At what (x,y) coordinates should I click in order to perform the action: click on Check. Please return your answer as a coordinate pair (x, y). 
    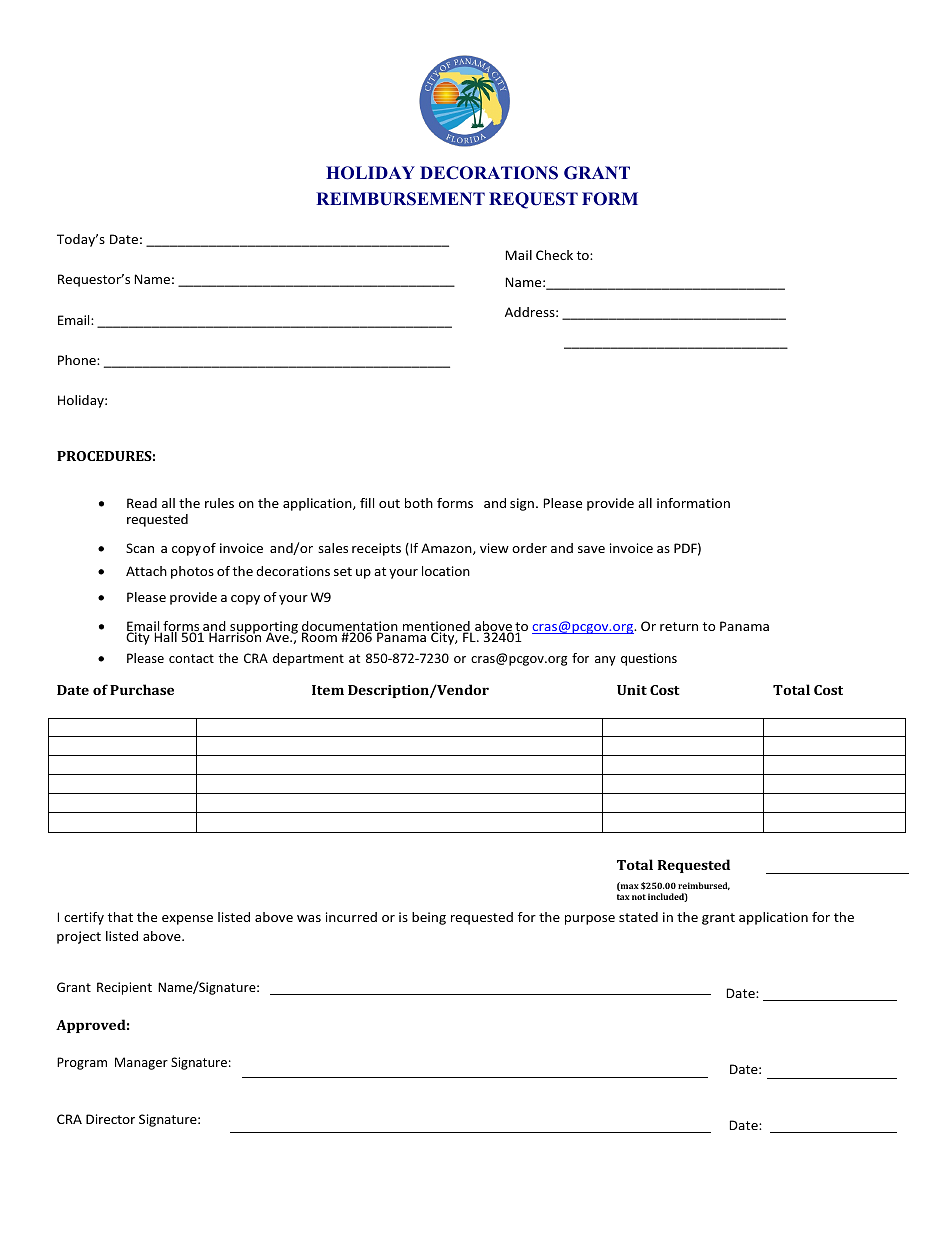
    Looking at the image, I should click on (554, 255).
